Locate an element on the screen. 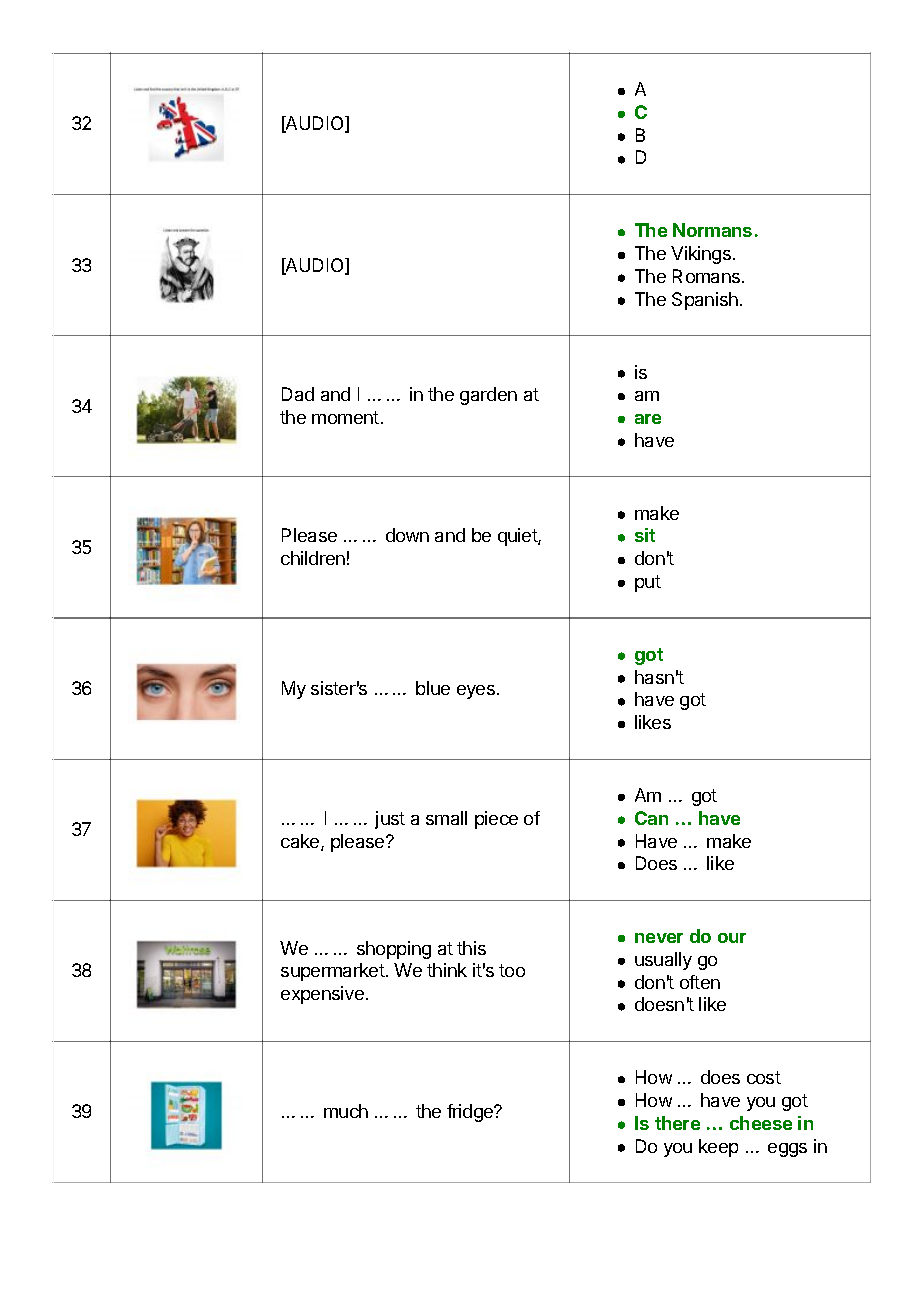 This screenshot has height=1308, width=924. too is located at coordinates (512, 970).
